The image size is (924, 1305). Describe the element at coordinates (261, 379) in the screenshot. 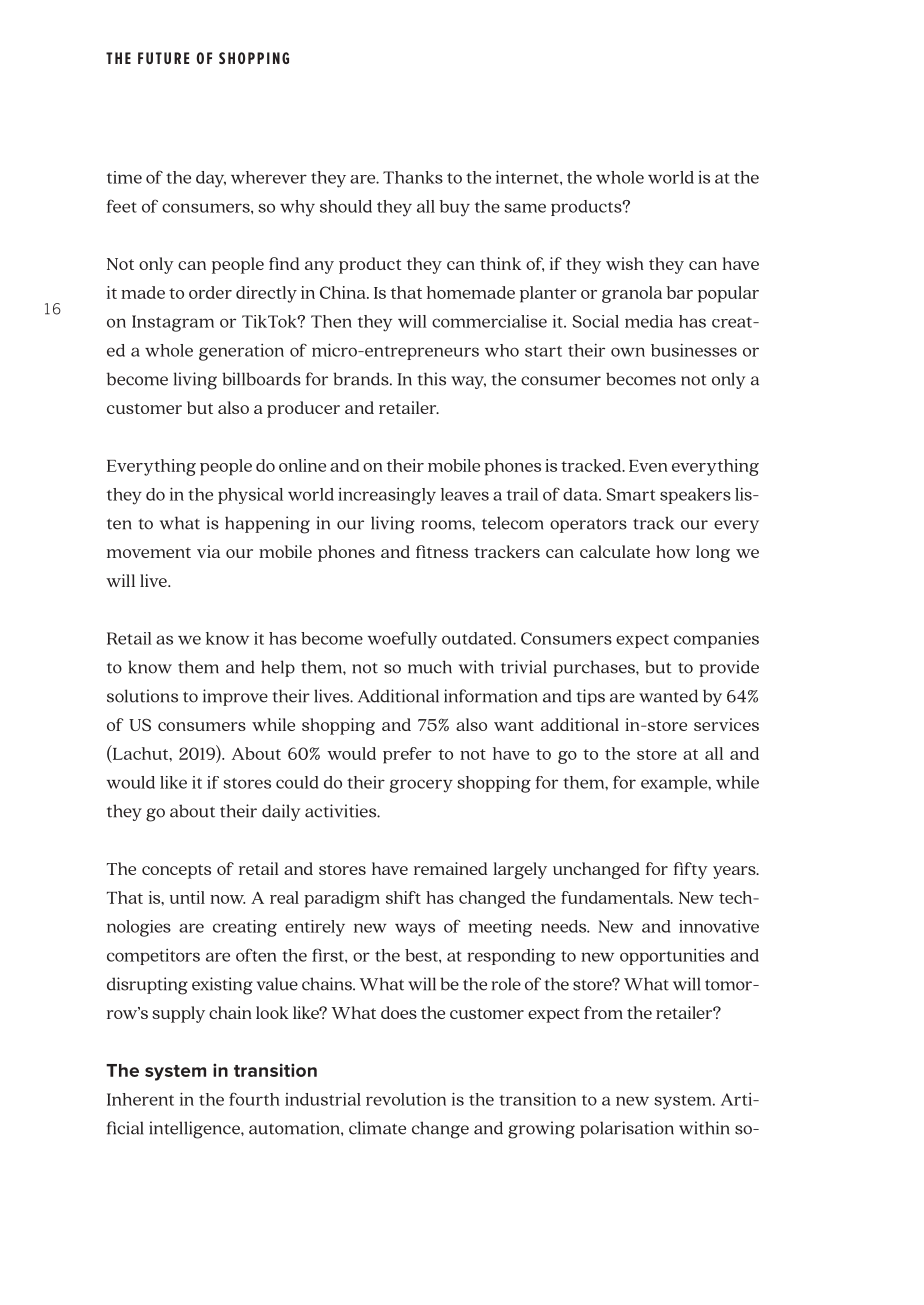

I see `billboards` at that location.
